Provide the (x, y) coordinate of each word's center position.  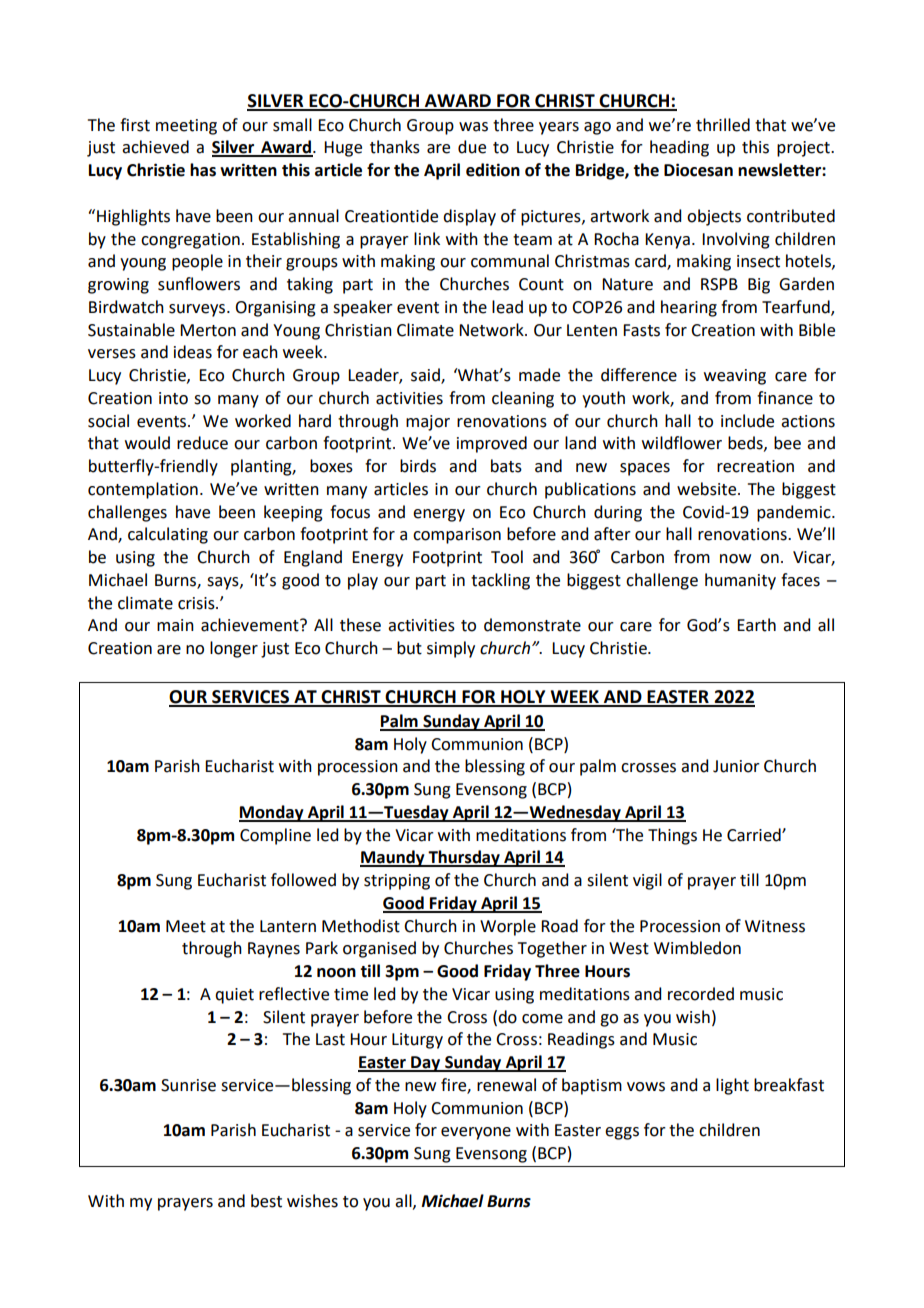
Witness (775, 926)
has (203, 170)
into (173, 398)
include (747, 421)
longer (234, 649)
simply (451, 649)
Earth (756, 625)
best (266, 1201)
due (472, 147)
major (428, 423)
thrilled (723, 125)
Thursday (464, 858)
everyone (476, 1133)
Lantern (288, 926)
